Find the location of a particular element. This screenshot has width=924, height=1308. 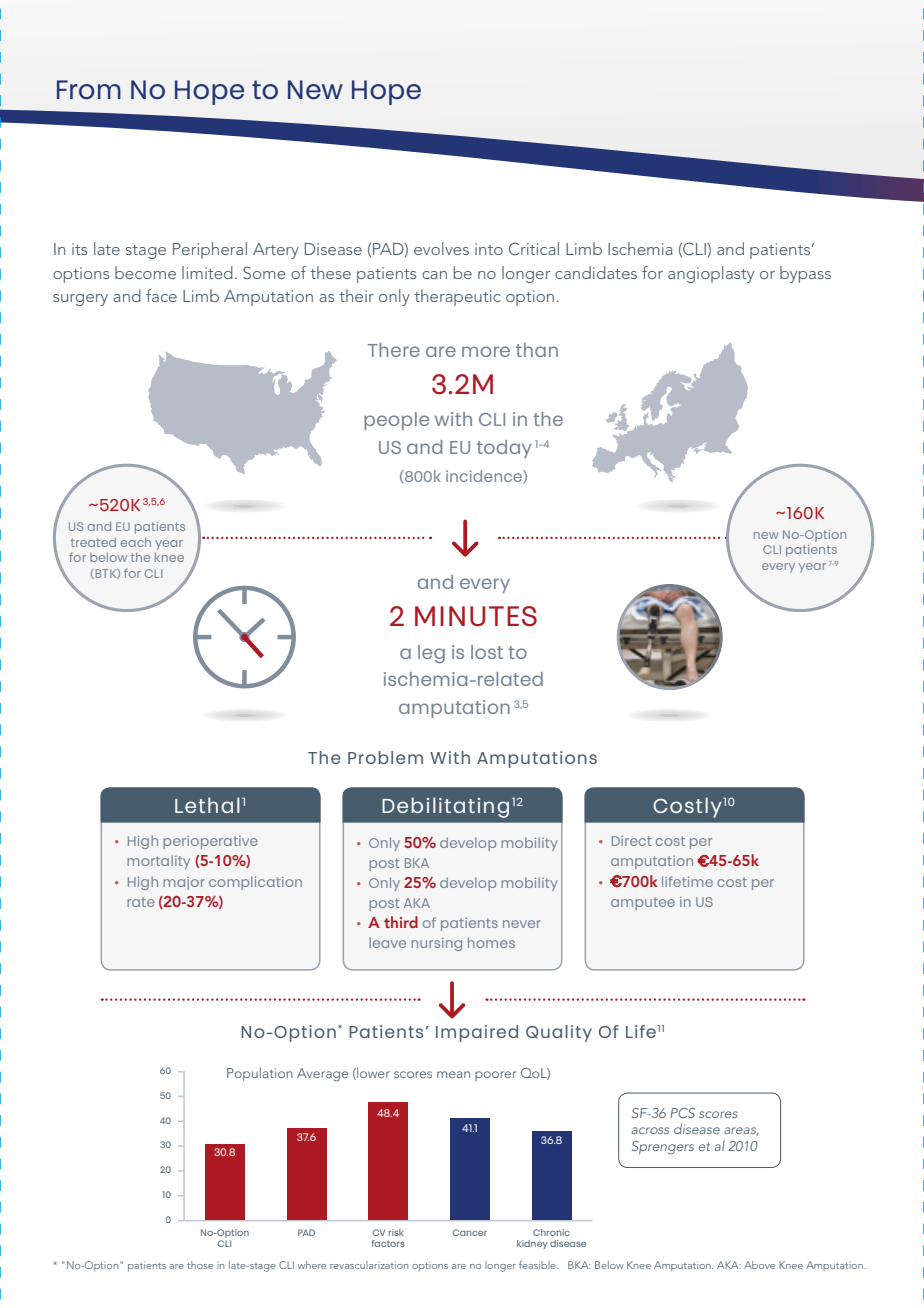

those is located at coordinates (200, 1265).
